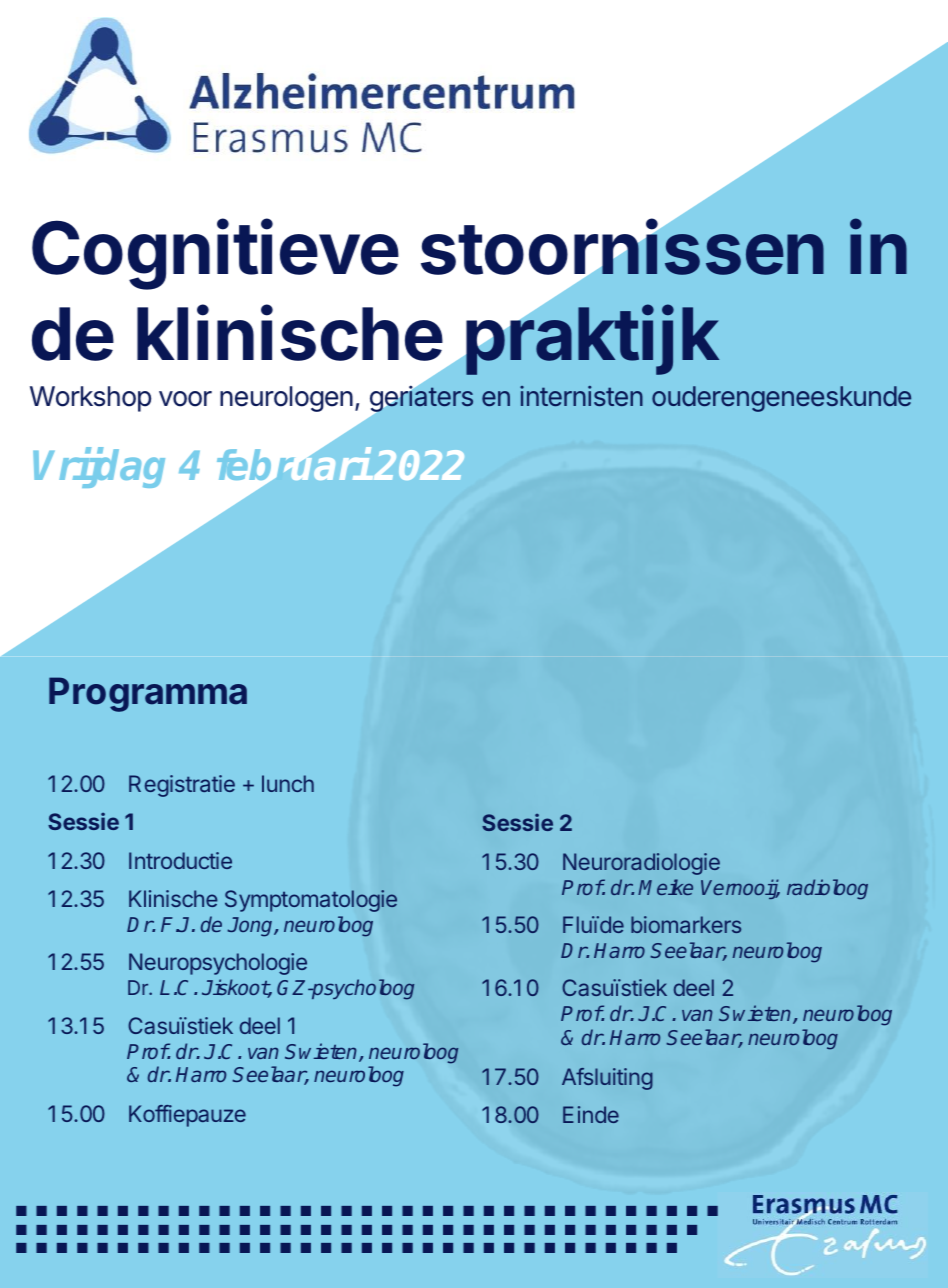 The height and width of the image is (1288, 948). What do you see at coordinates (665, 887) in the image?
I see `Meike` at bounding box center [665, 887].
